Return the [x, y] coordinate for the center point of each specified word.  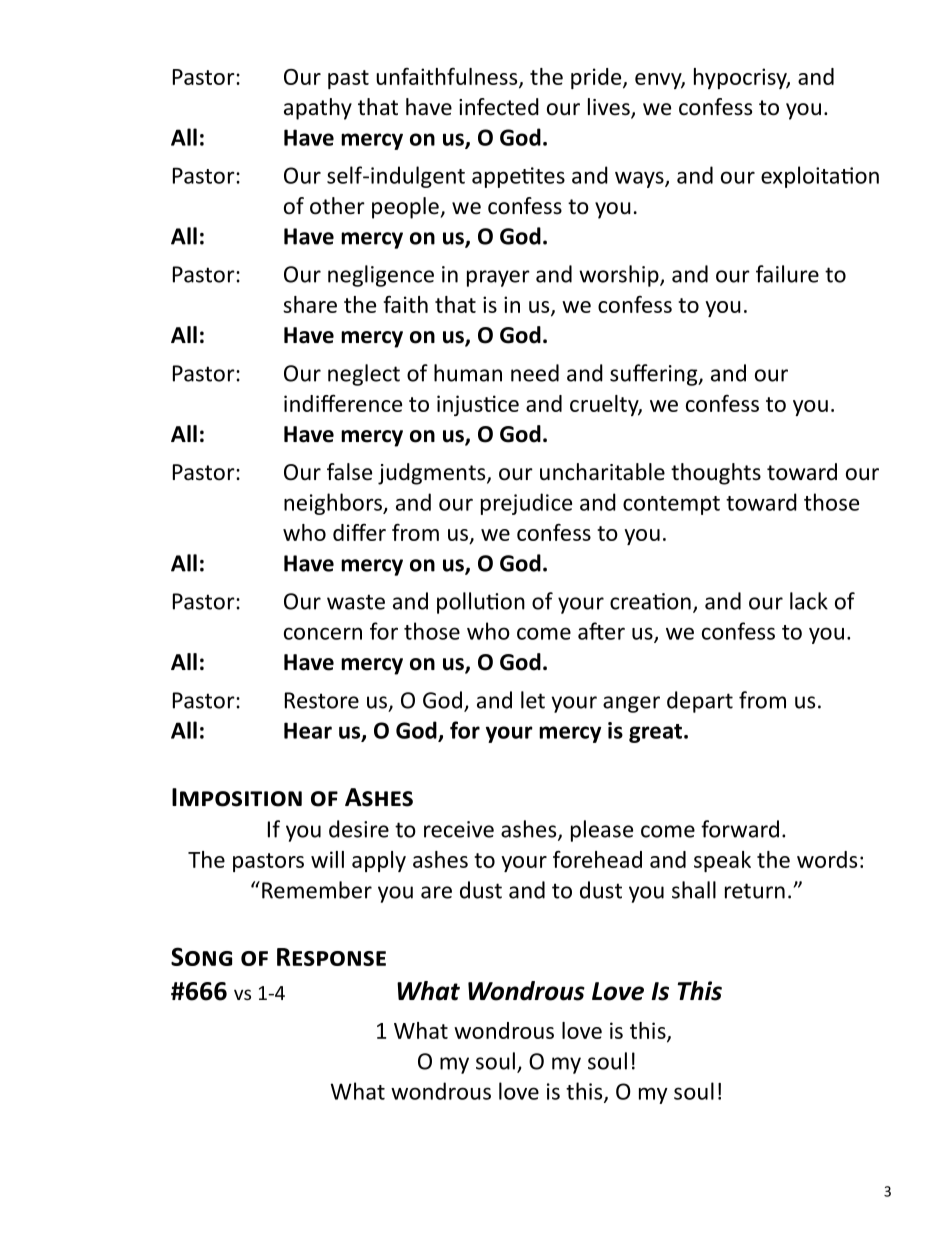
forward [740, 829]
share [310, 304]
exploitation [820, 177]
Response [331, 957]
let [533, 700]
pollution [481, 603]
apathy [318, 109]
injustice [478, 405]
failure [787, 274]
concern [323, 633]
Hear [308, 730]
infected [499, 107]
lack [809, 601]
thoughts [716, 474]
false [349, 472]
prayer [498, 278]
